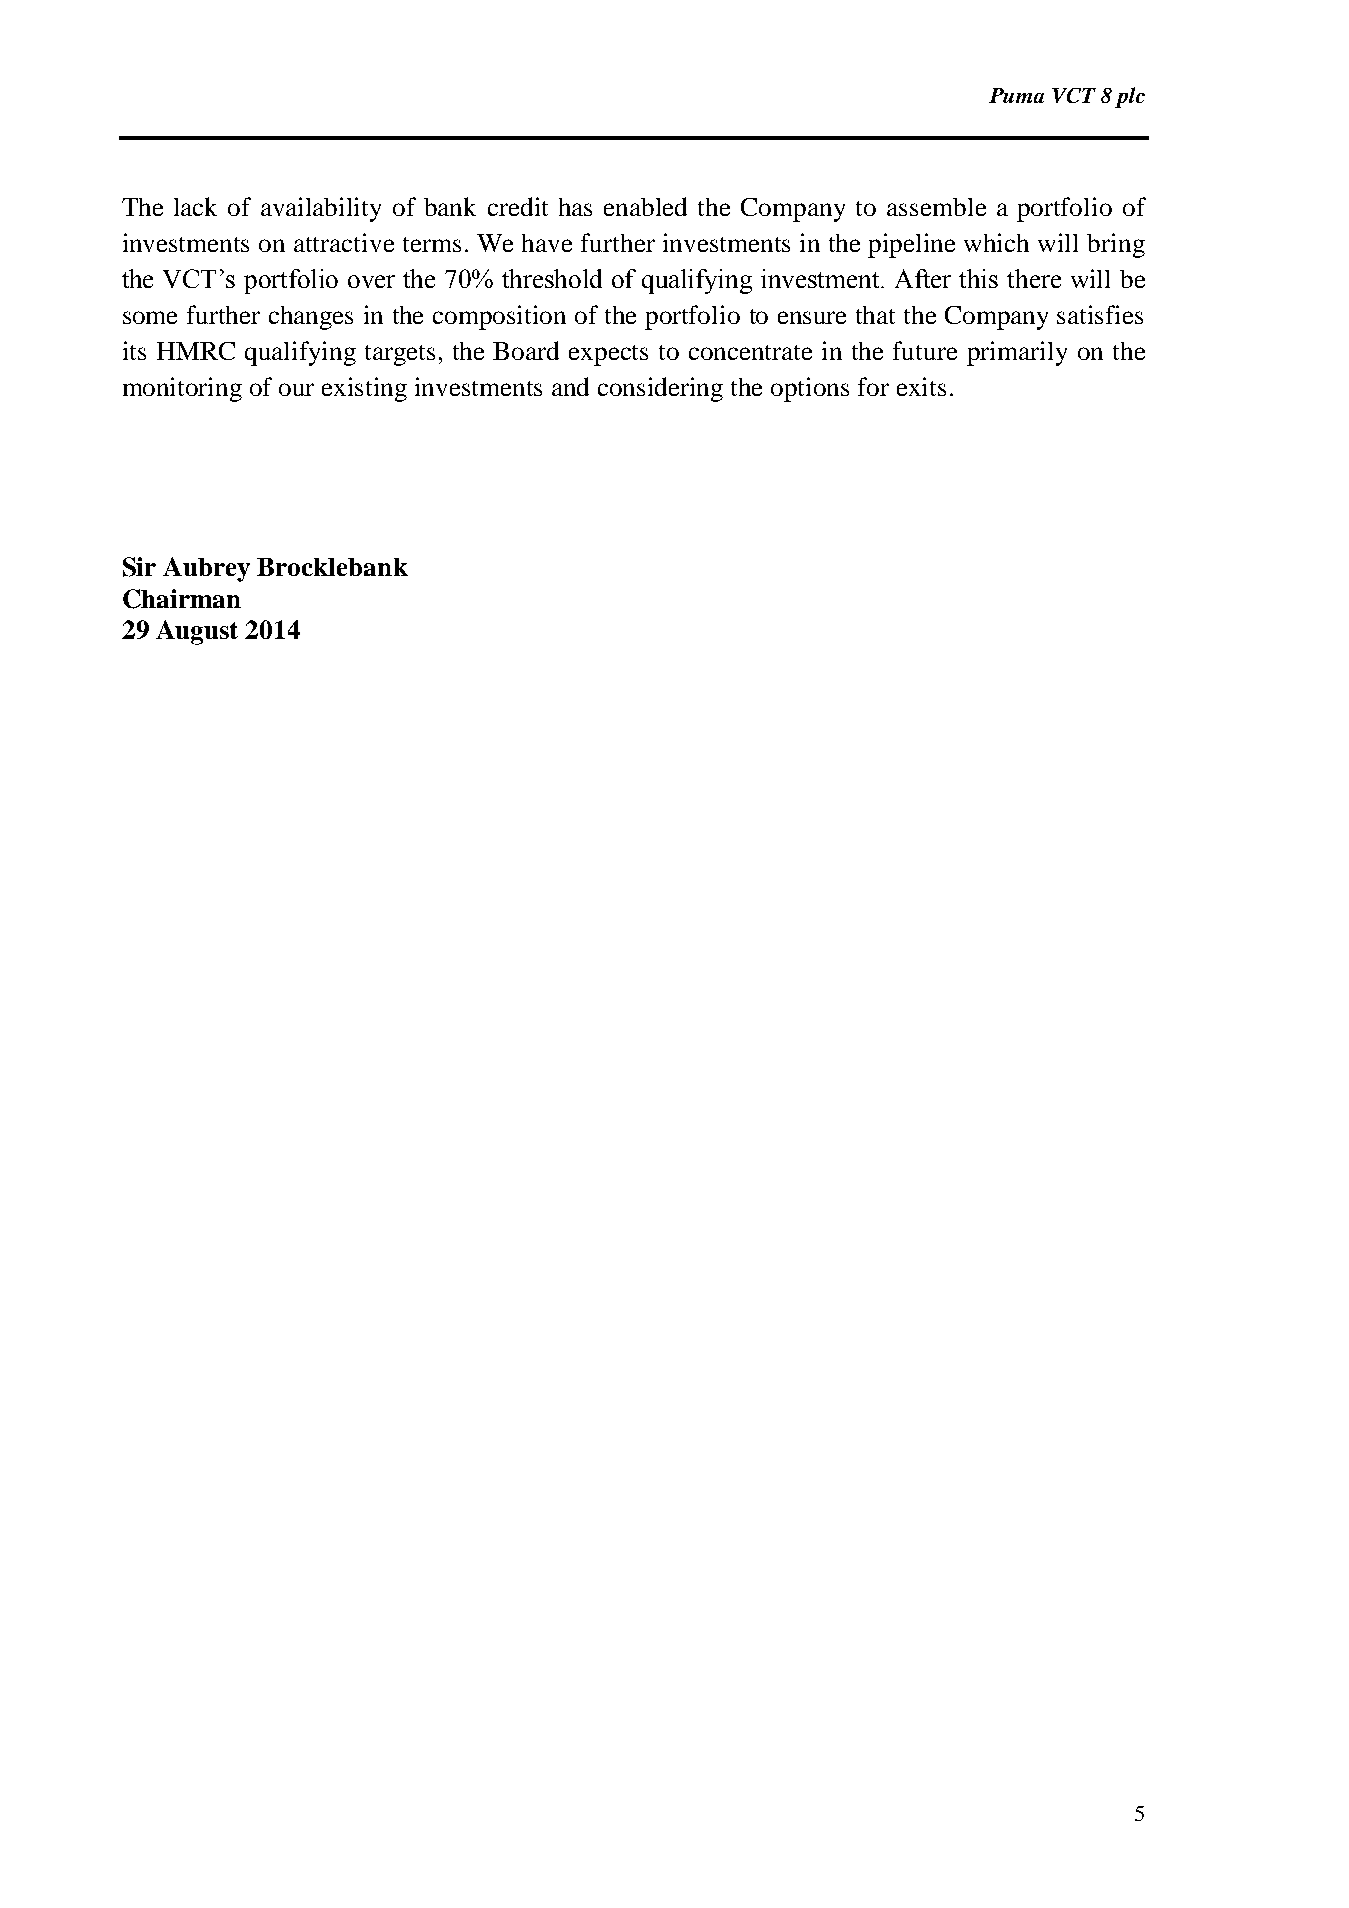 This page has height=1908, width=1349. Describe the element at coordinates (552, 278) in the page. I see `threshold` at that location.
